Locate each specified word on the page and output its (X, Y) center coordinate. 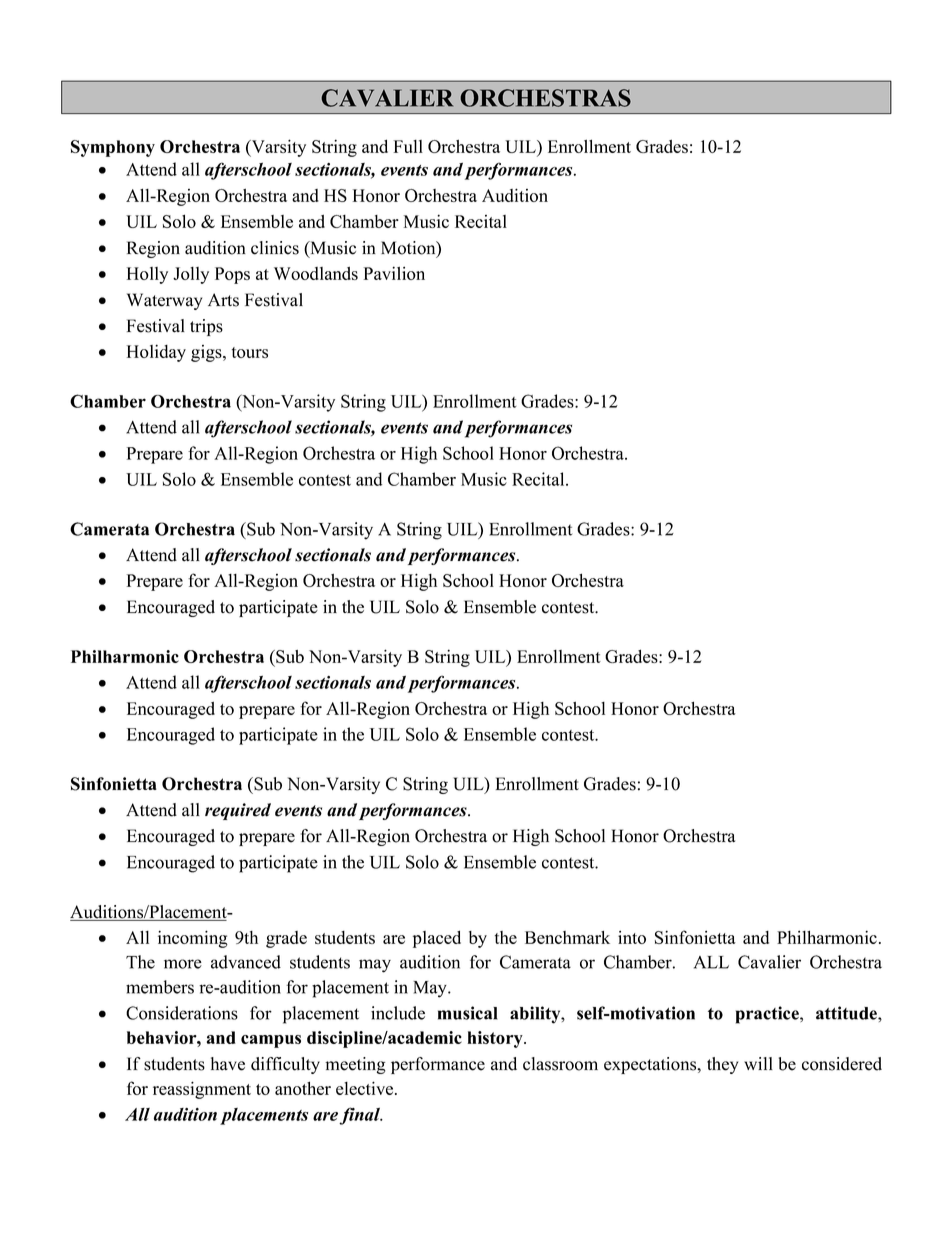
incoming (193, 939)
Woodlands (316, 273)
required (238, 811)
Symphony (113, 148)
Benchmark (567, 937)
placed (437, 939)
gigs (207, 353)
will (758, 1063)
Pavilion (394, 273)
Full (408, 146)
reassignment (202, 1090)
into (632, 937)
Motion (409, 249)
